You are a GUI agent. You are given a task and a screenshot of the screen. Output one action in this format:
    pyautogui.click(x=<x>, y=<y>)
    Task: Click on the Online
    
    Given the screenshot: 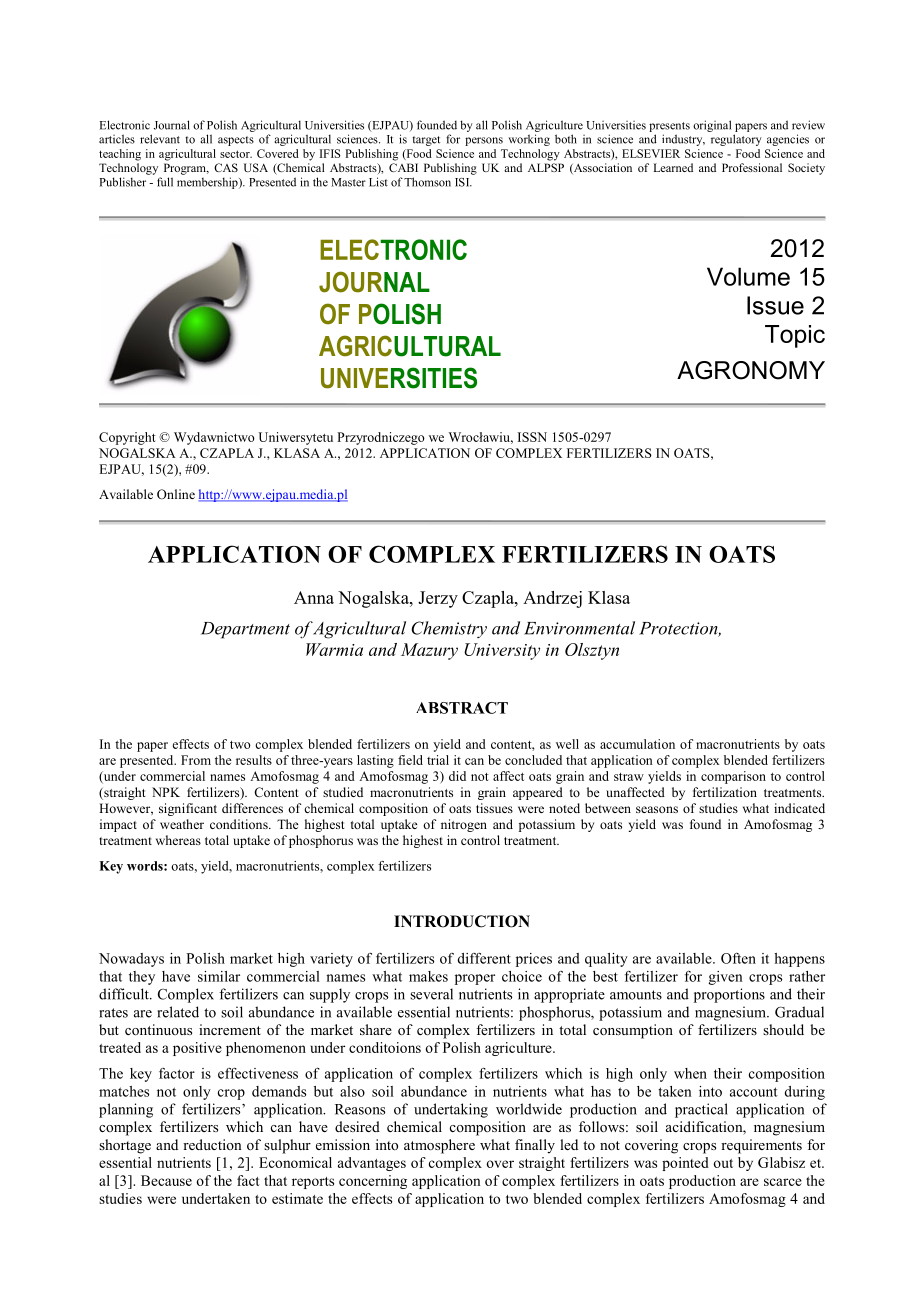 What is the action you would take?
    pyautogui.click(x=176, y=494)
